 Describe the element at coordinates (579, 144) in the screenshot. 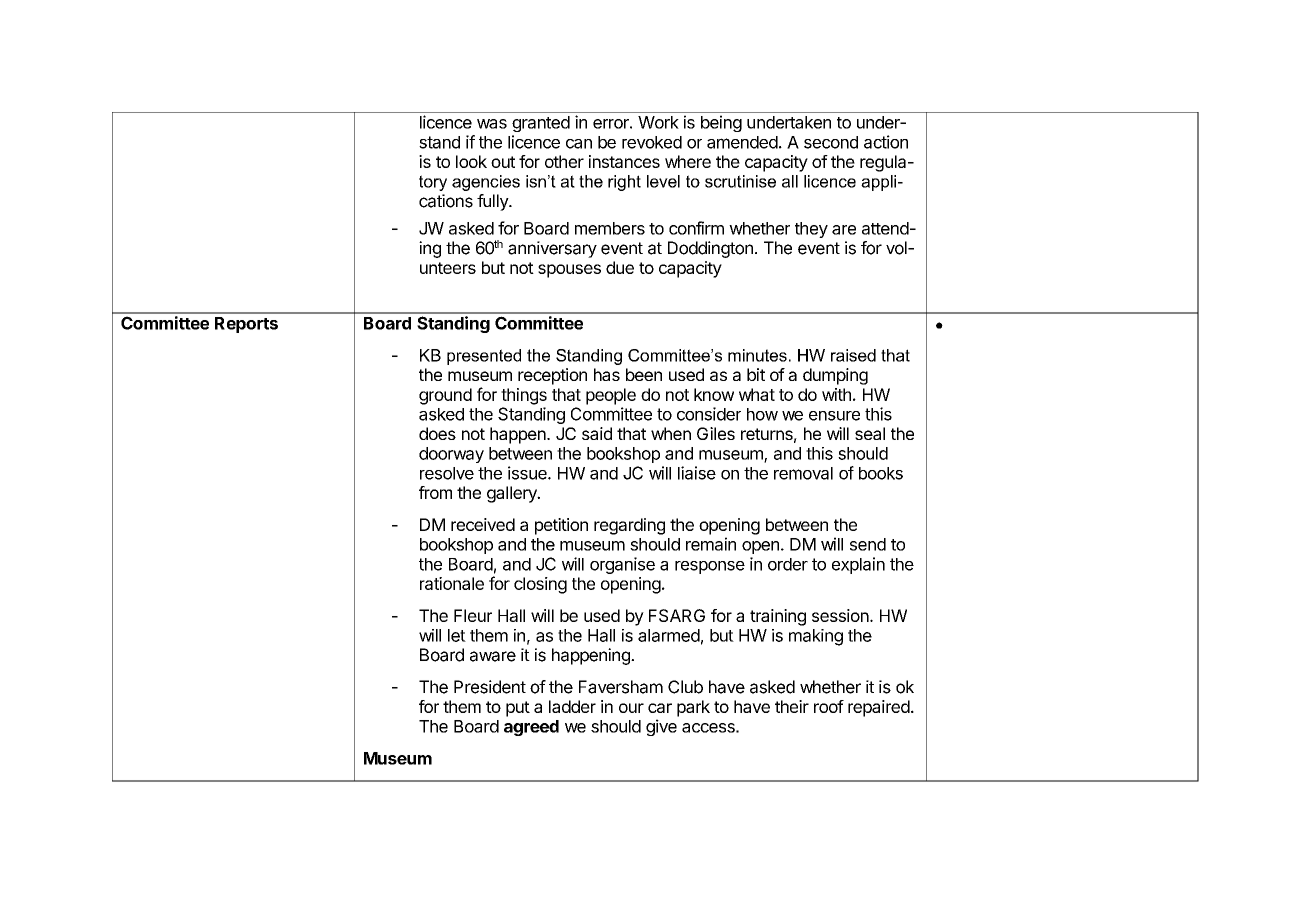

I see `can` at that location.
